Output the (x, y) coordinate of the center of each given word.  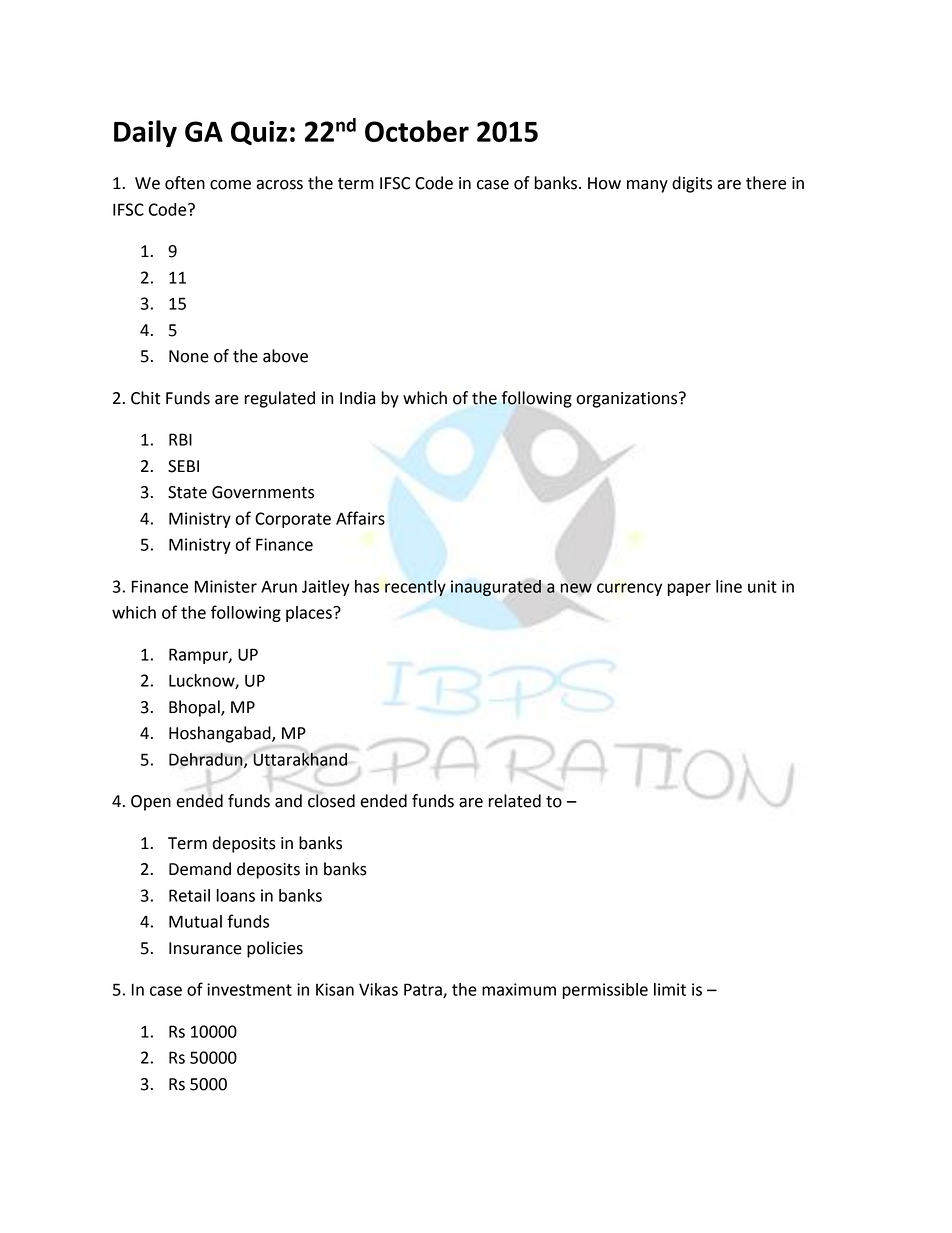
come (230, 185)
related (514, 801)
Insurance (205, 948)
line (729, 586)
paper (689, 589)
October (417, 131)
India (357, 398)
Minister (226, 586)
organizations (628, 400)
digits (692, 184)
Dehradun (207, 760)
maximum (519, 989)
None (189, 356)
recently (415, 588)
